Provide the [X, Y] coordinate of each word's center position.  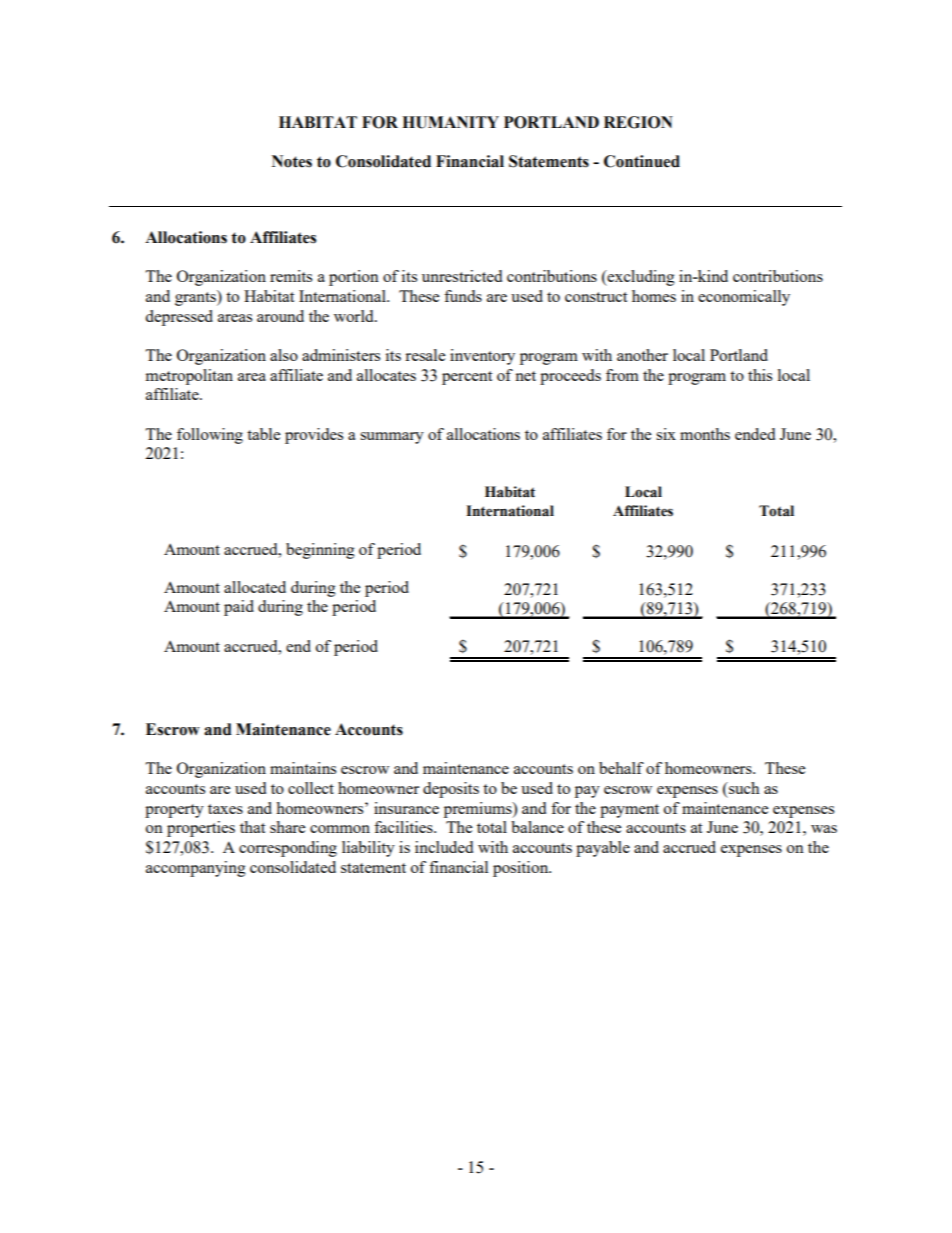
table [263, 434]
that [252, 827]
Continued [642, 161]
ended [755, 434]
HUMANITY [450, 122]
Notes [292, 161]
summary [392, 438]
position [522, 869]
